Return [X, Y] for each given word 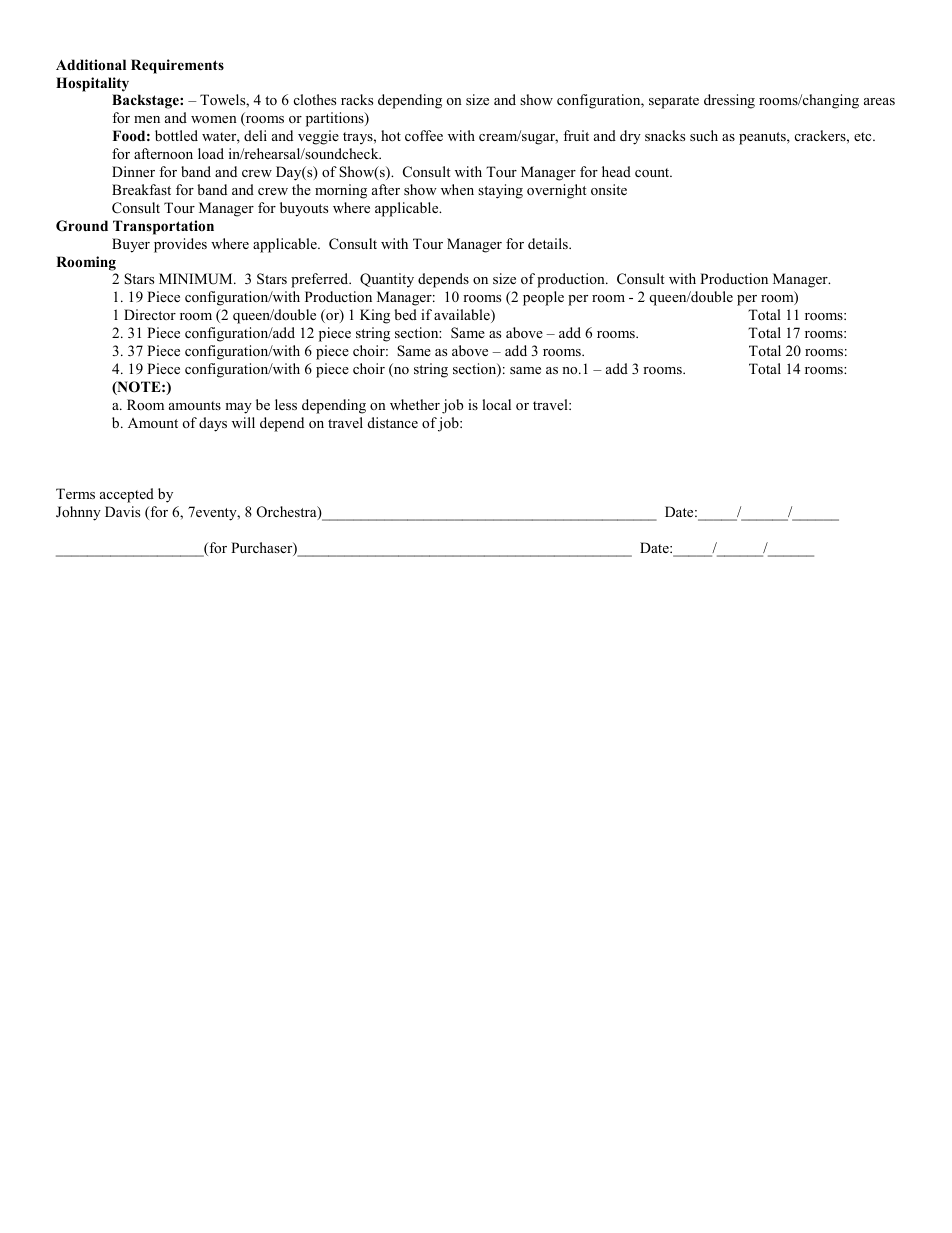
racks [357, 99]
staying [500, 191]
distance [393, 422]
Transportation [163, 227]
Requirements [177, 66]
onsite [609, 189]
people [543, 298]
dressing [729, 101]
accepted [127, 495]
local [496, 404]
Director [150, 314]
